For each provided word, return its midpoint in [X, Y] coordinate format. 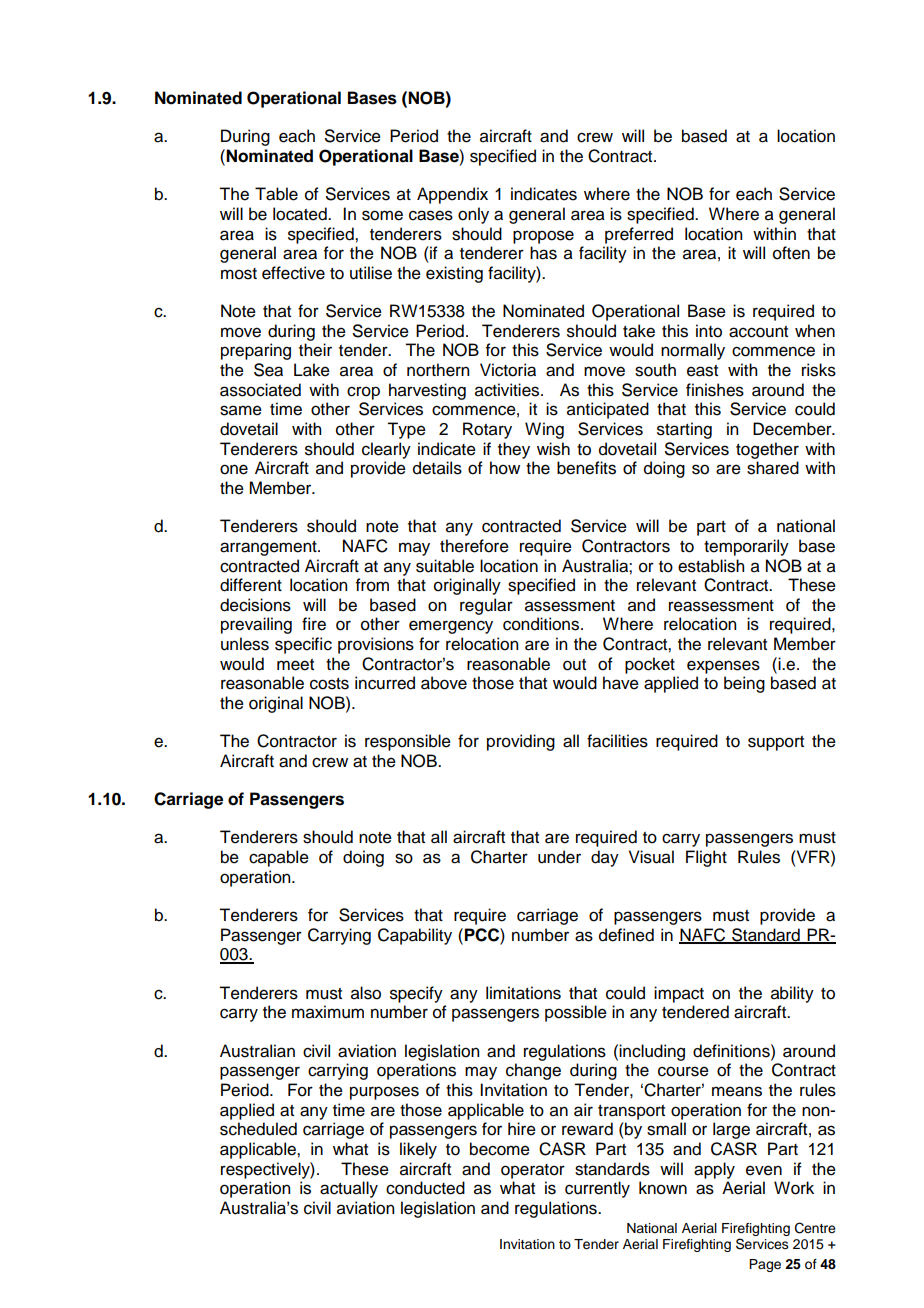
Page [765, 1265]
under [559, 857]
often [791, 253]
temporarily [746, 547]
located [301, 214]
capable [279, 858]
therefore [474, 546]
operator [533, 1171]
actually [349, 1189]
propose [543, 237]
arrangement [269, 548]
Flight [706, 858]
